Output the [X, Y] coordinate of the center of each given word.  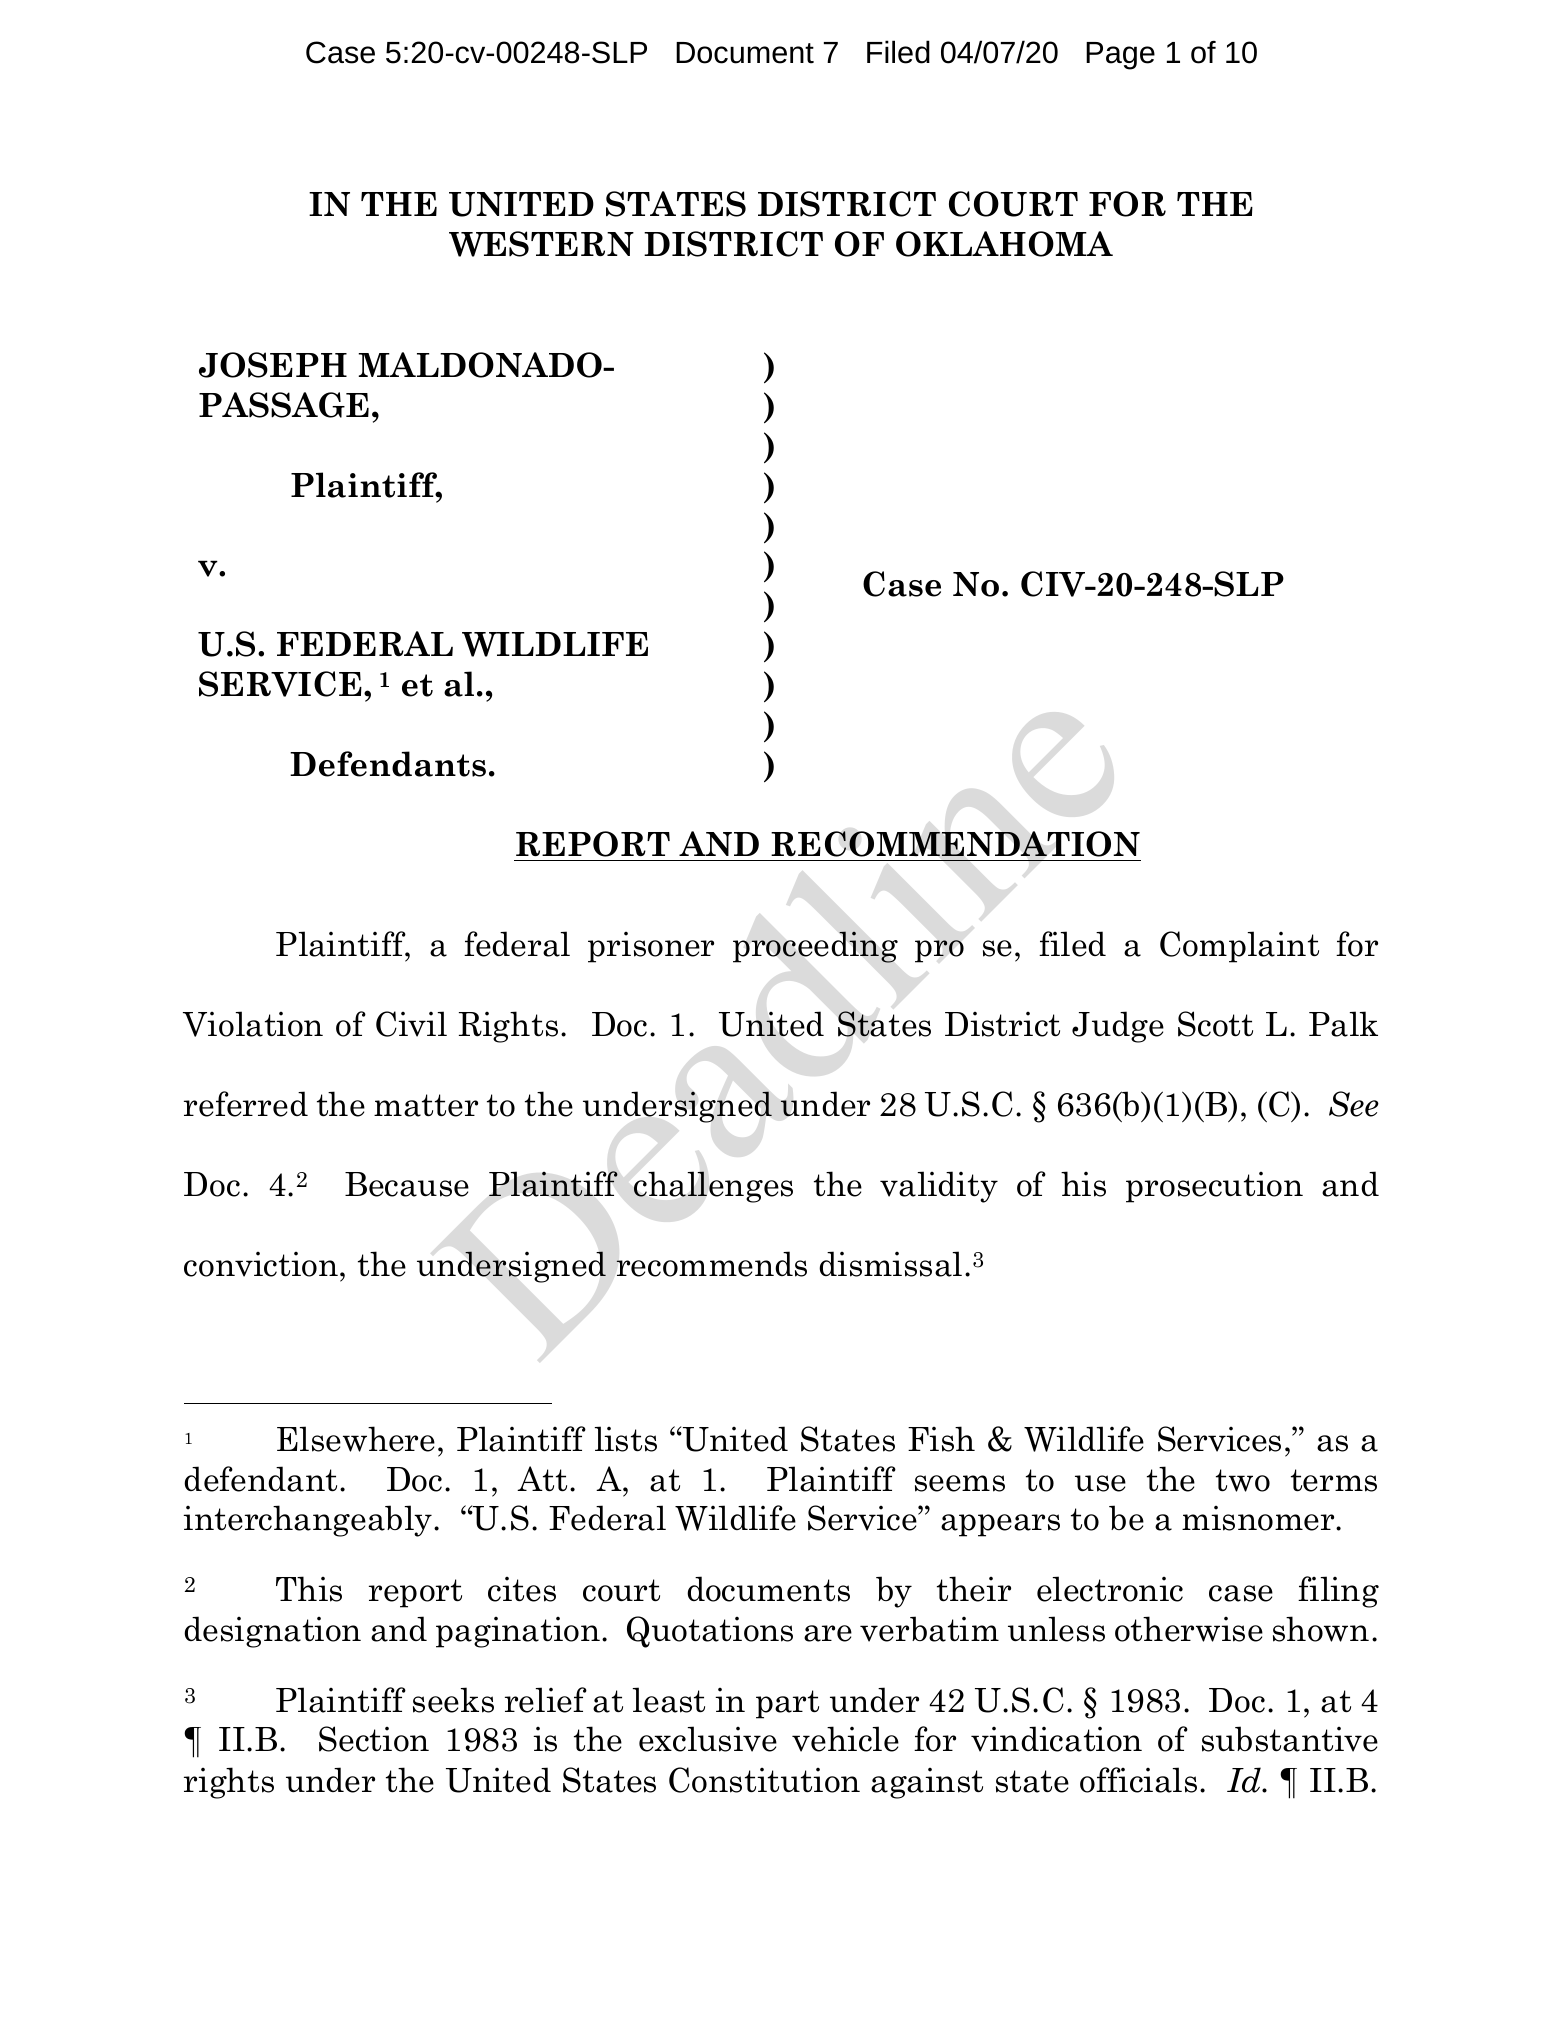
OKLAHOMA [1004, 244]
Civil [411, 1024]
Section [374, 1739]
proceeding [815, 947]
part [787, 1704]
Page [1120, 56]
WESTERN [541, 244]
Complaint [1239, 947]
